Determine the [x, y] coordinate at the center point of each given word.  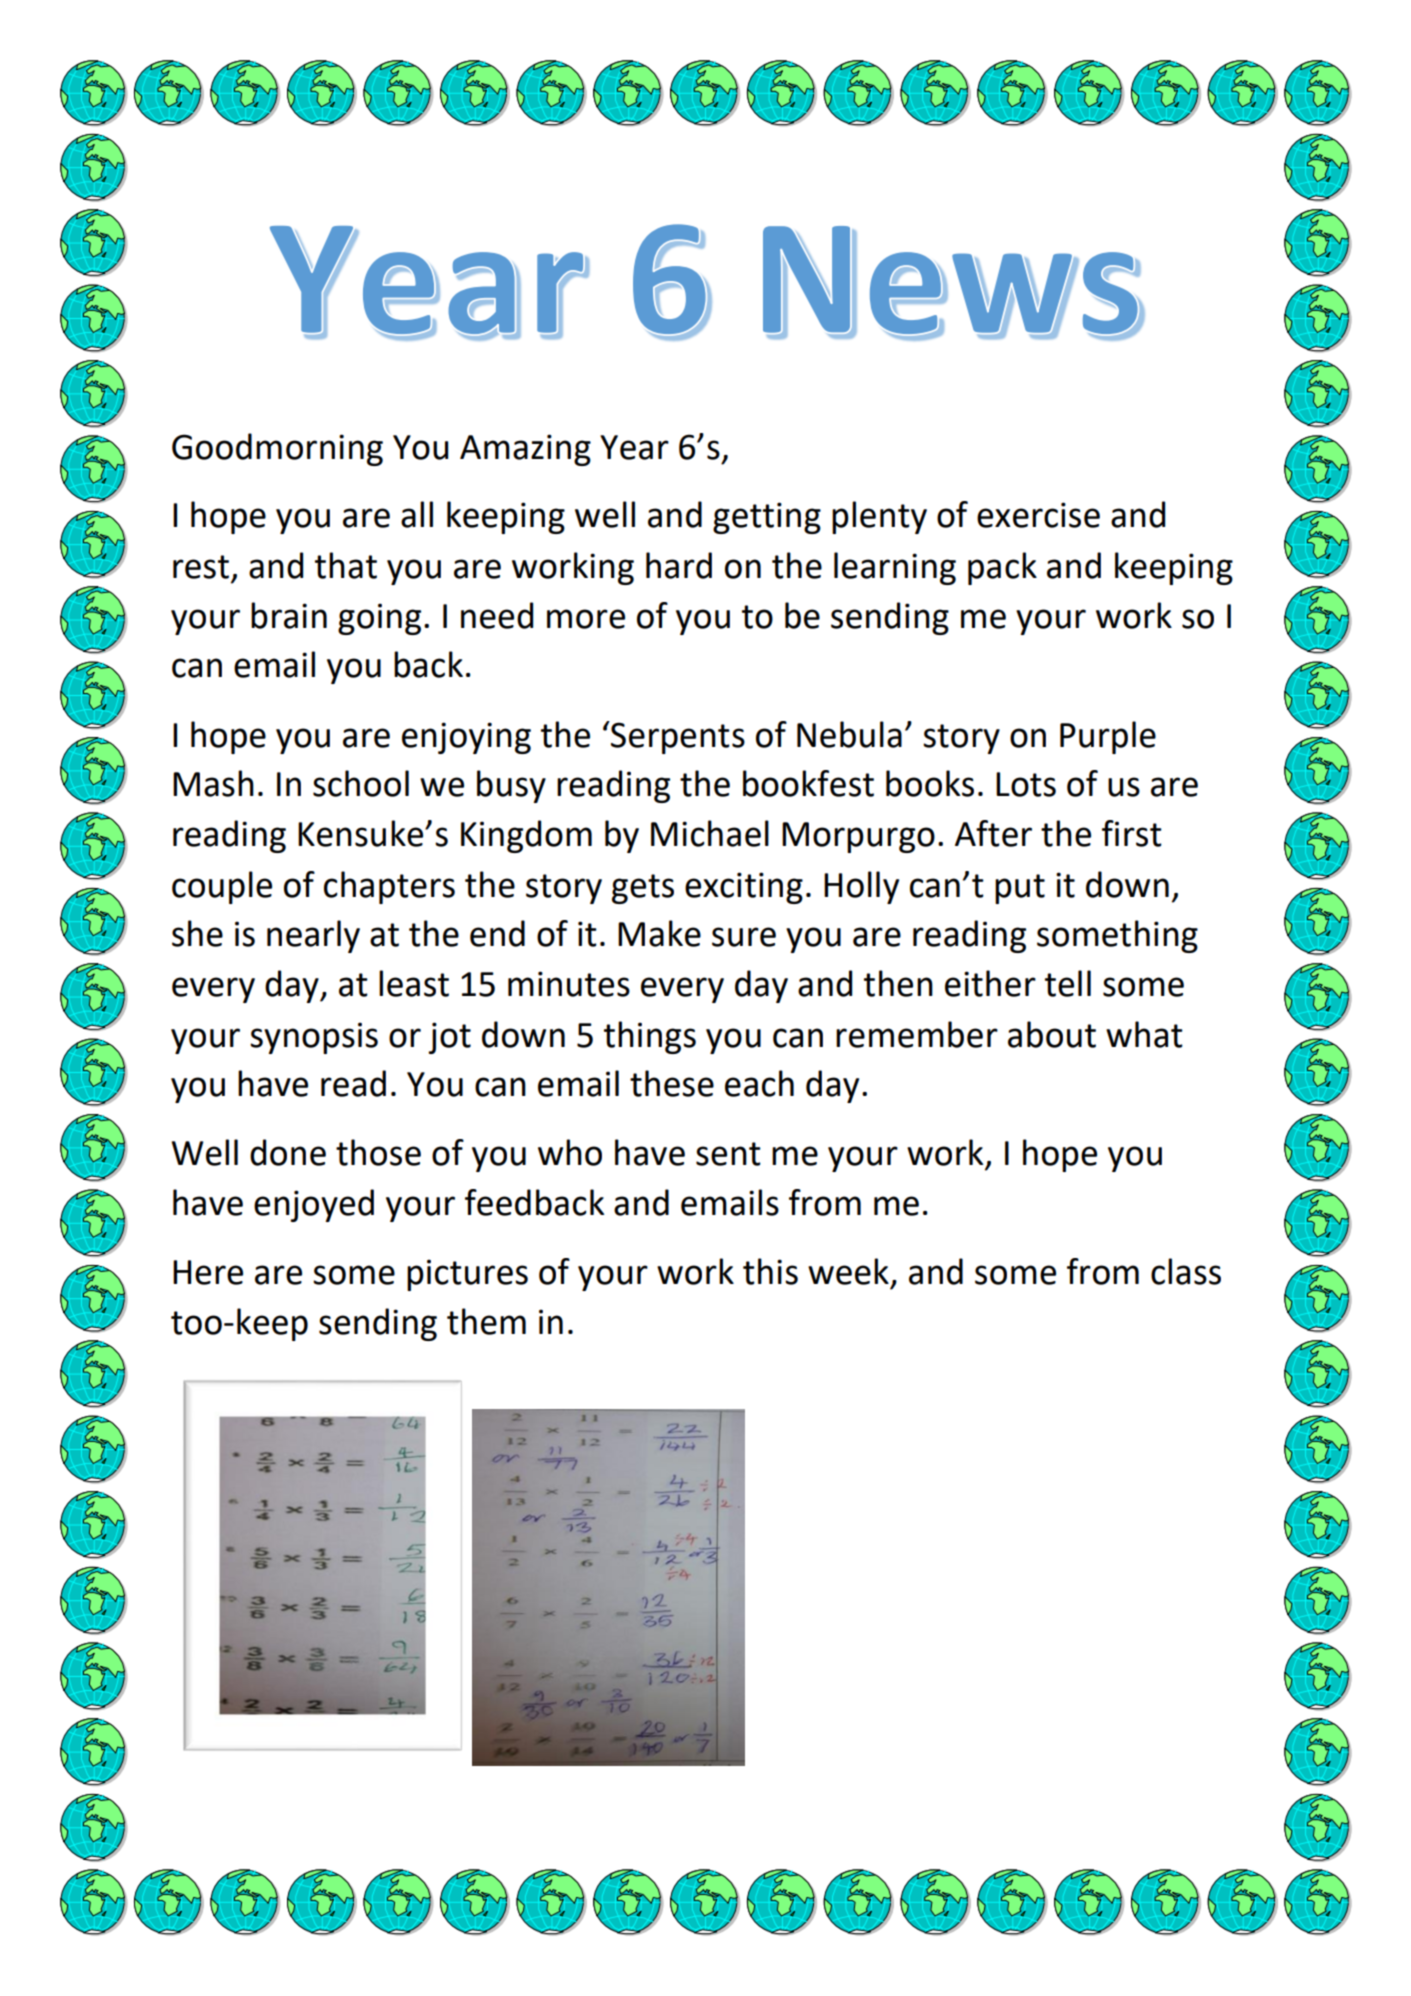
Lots [1026, 784]
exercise [1038, 515]
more [586, 619]
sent [728, 1154]
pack [1002, 568]
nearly [313, 936]
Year [634, 447]
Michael [710, 833]
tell [1068, 983]
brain [289, 615]
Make [659, 933]
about [1052, 1034]
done [288, 1152]
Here [208, 1272]
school [361, 783]
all [417, 514]
